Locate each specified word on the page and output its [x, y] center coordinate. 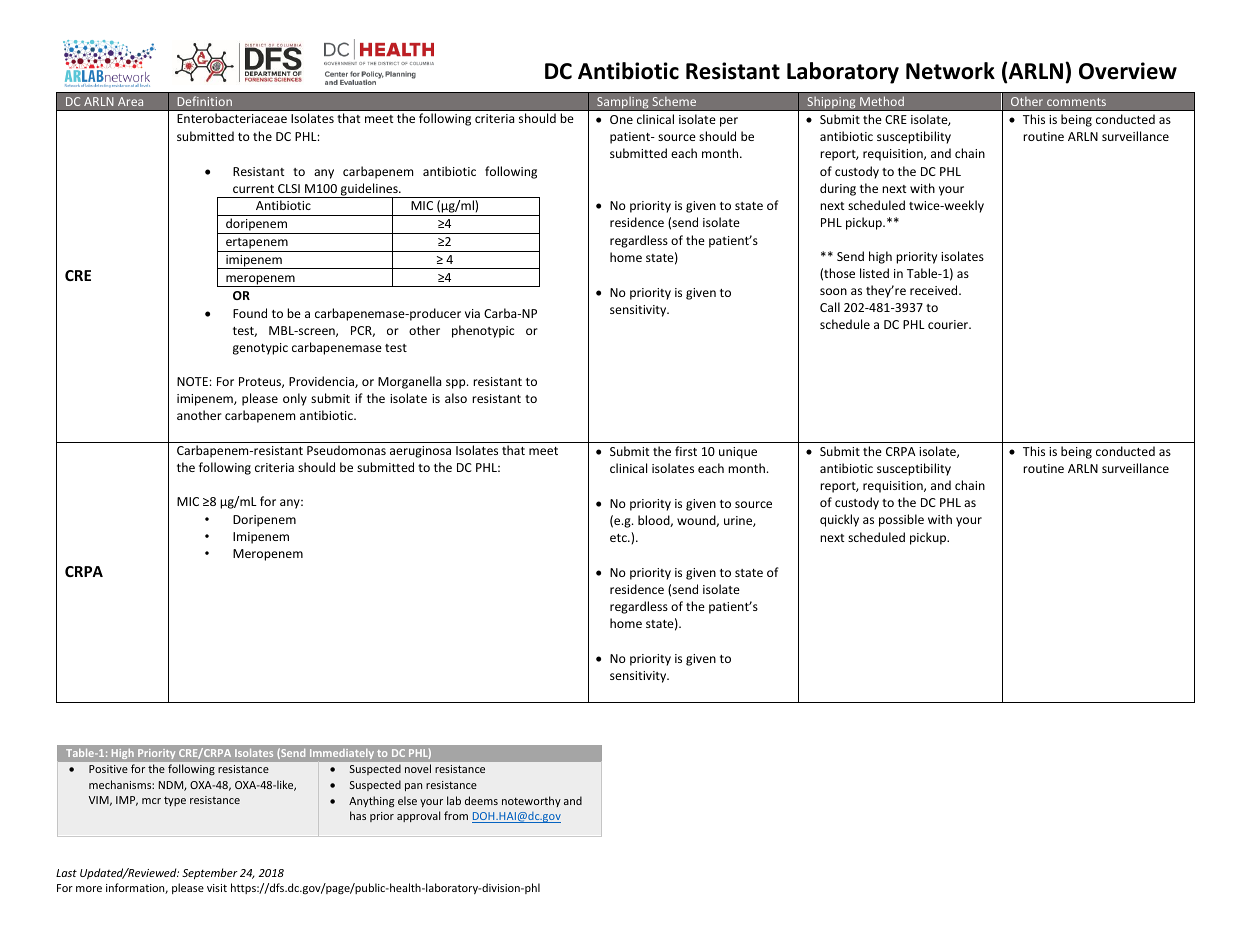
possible [901, 520]
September [210, 873]
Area [130, 101]
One [621, 119]
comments [1076, 102]
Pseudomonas [346, 450]
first [686, 451]
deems [481, 800]
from [456, 815]
